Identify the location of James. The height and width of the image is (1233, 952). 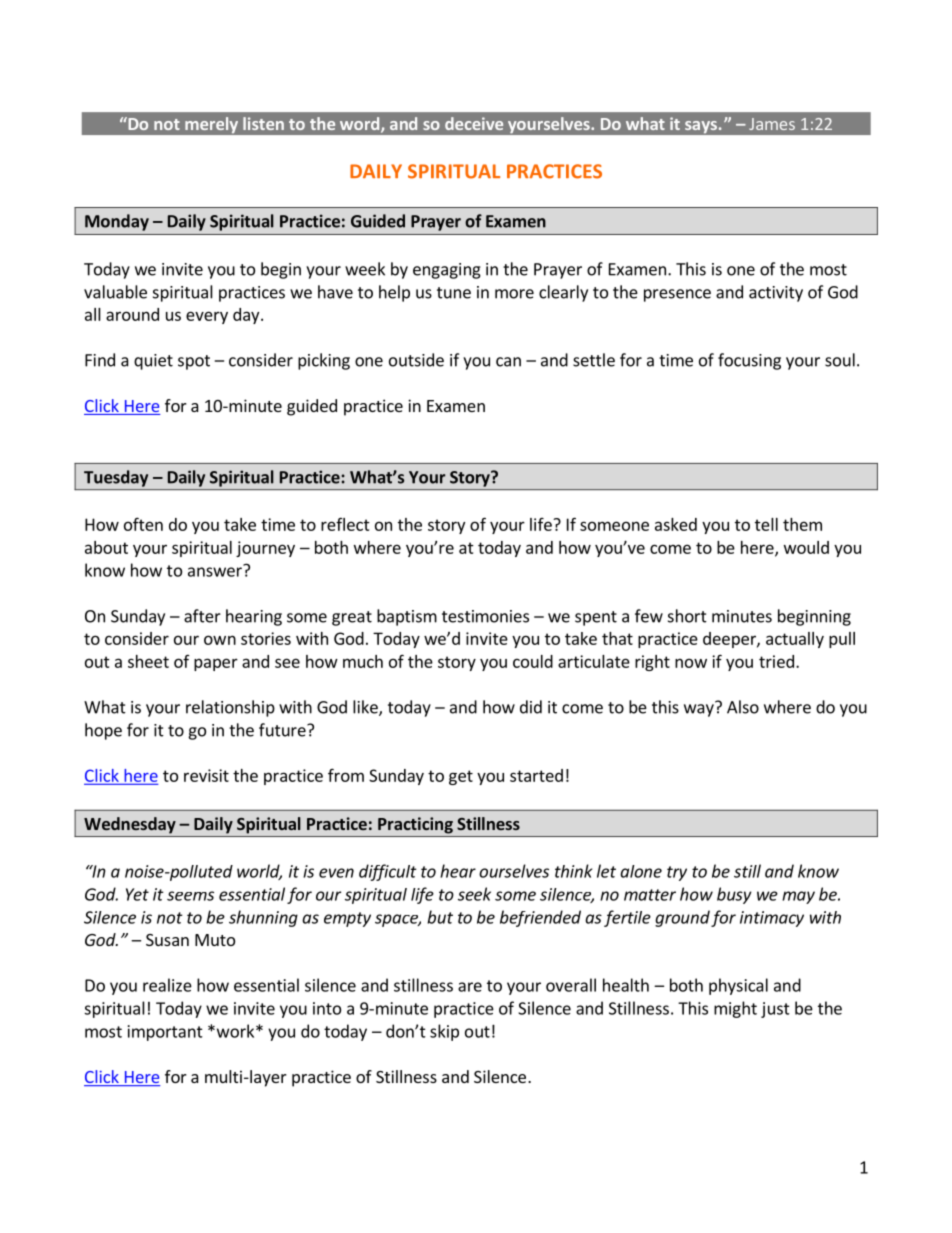
(772, 124).
